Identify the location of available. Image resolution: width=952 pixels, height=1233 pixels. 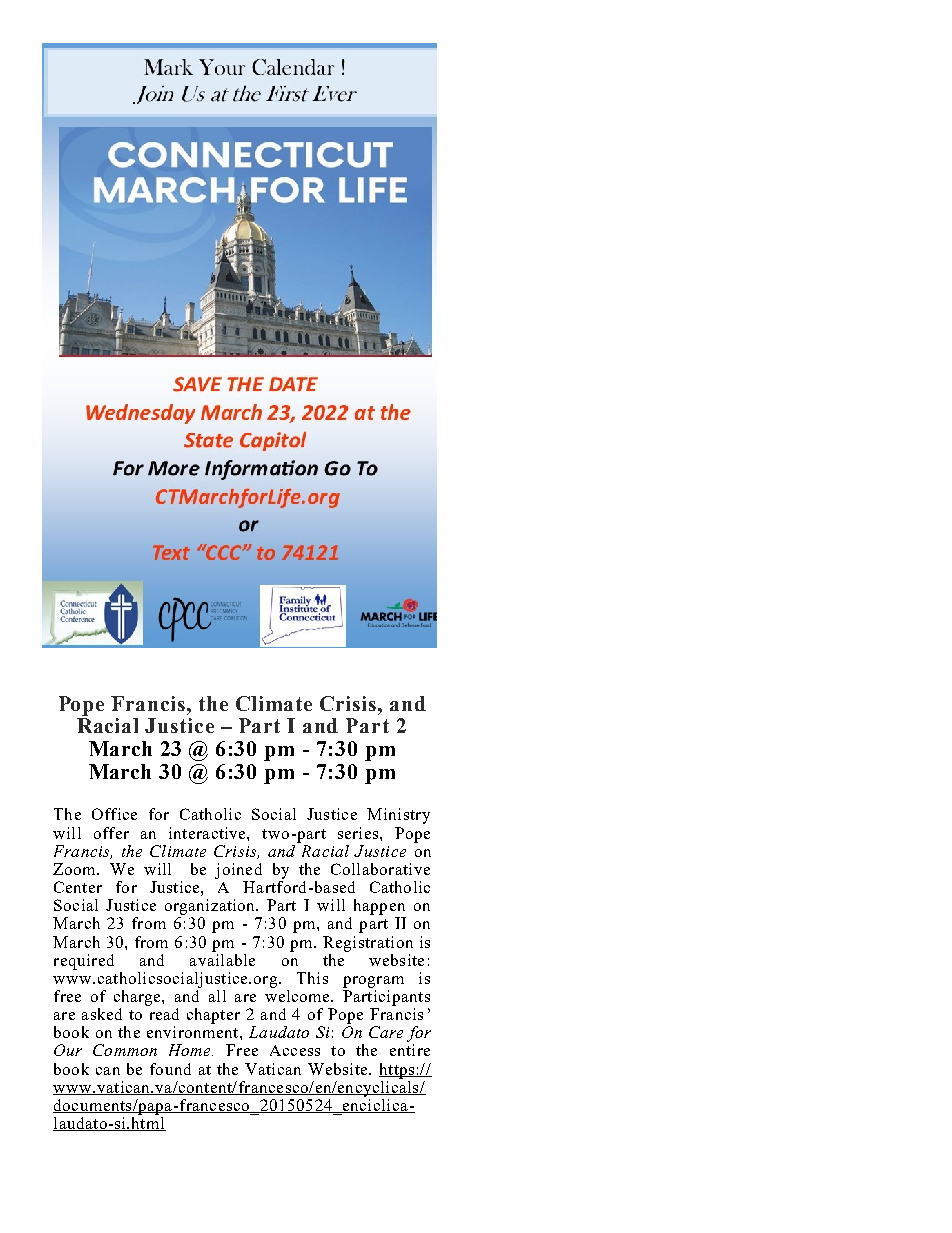
(222, 958).
